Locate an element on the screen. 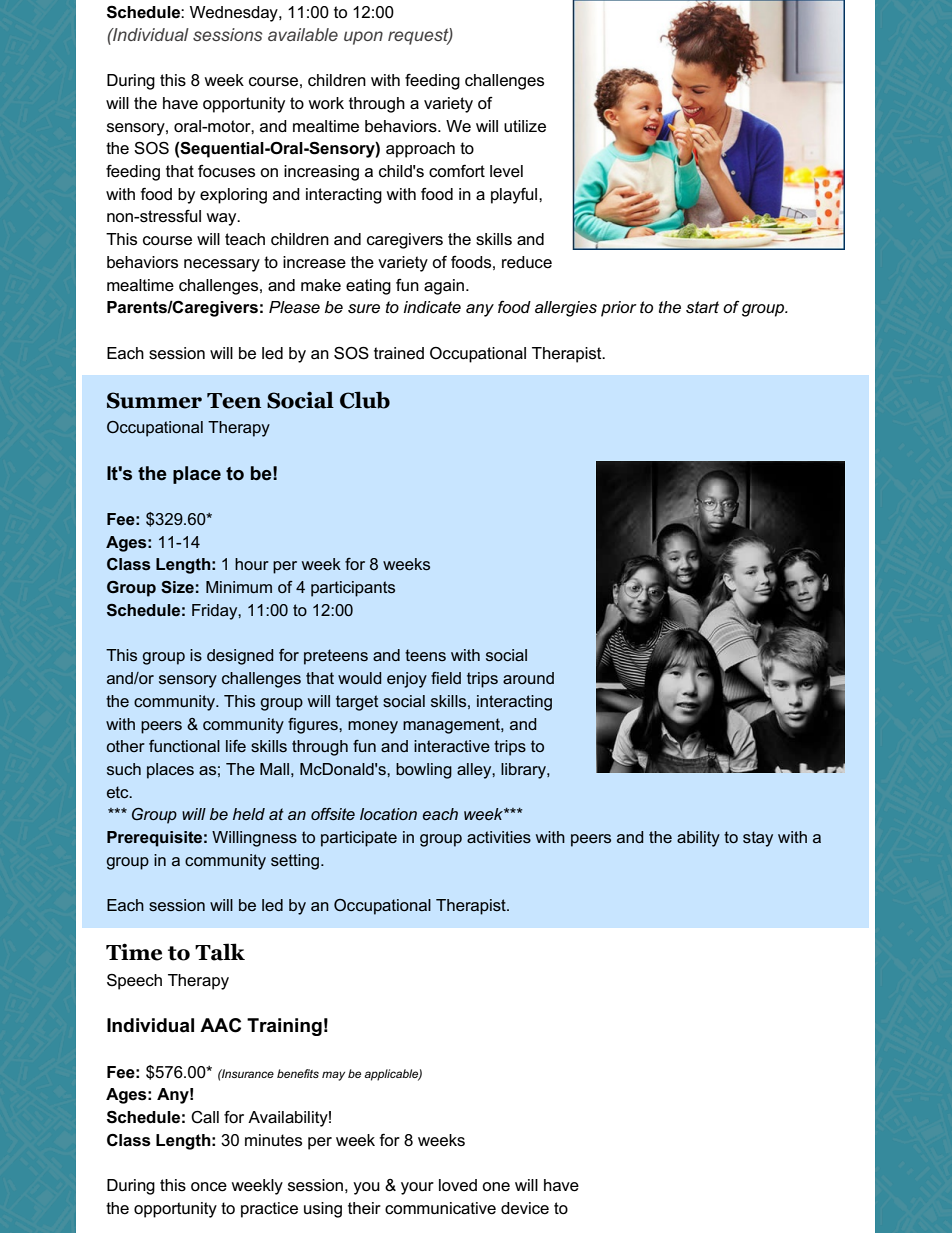 The image size is (952, 1233). Talk is located at coordinates (220, 952).
